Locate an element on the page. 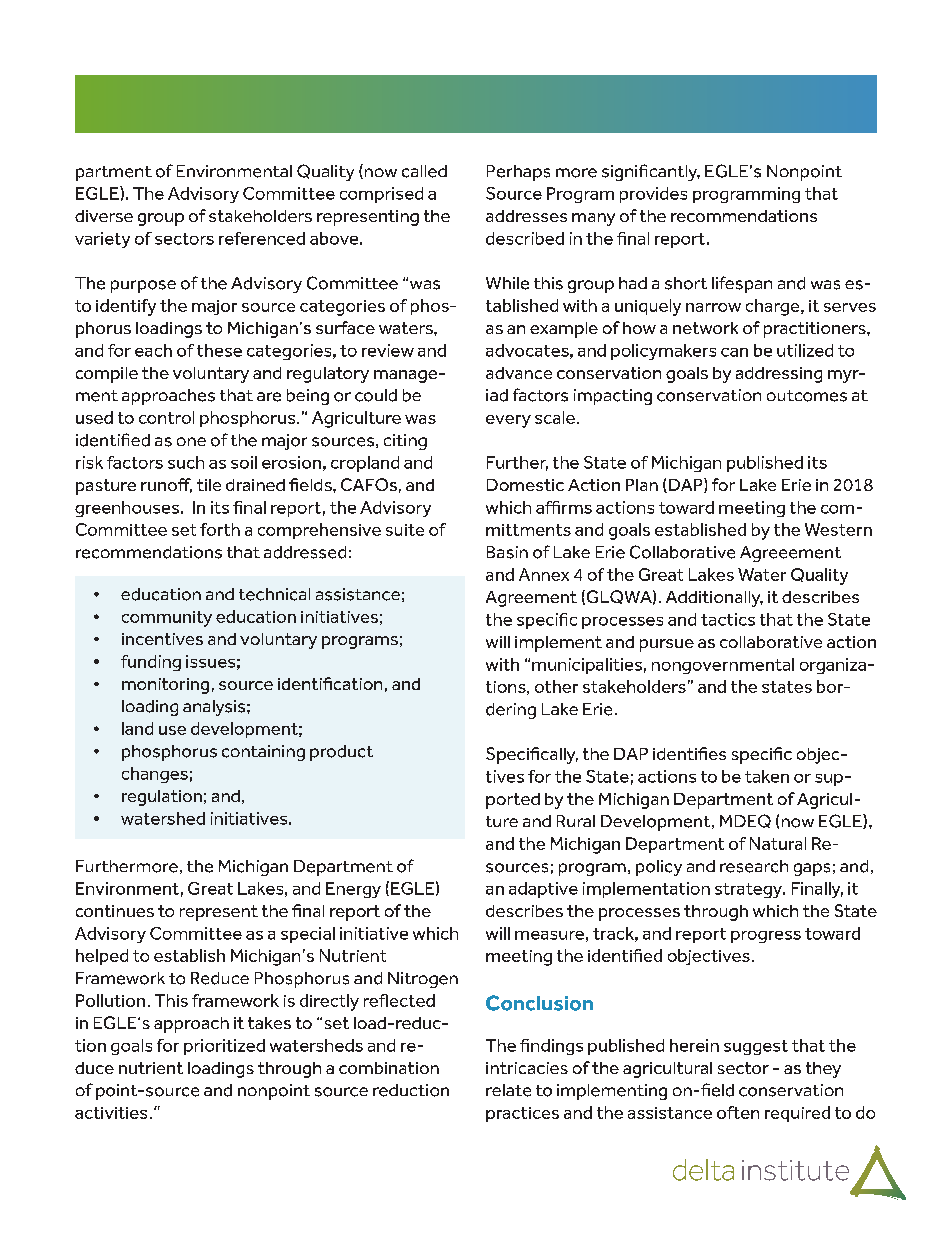 The width and height of the document is (952, 1233). community is located at coordinates (167, 619).
